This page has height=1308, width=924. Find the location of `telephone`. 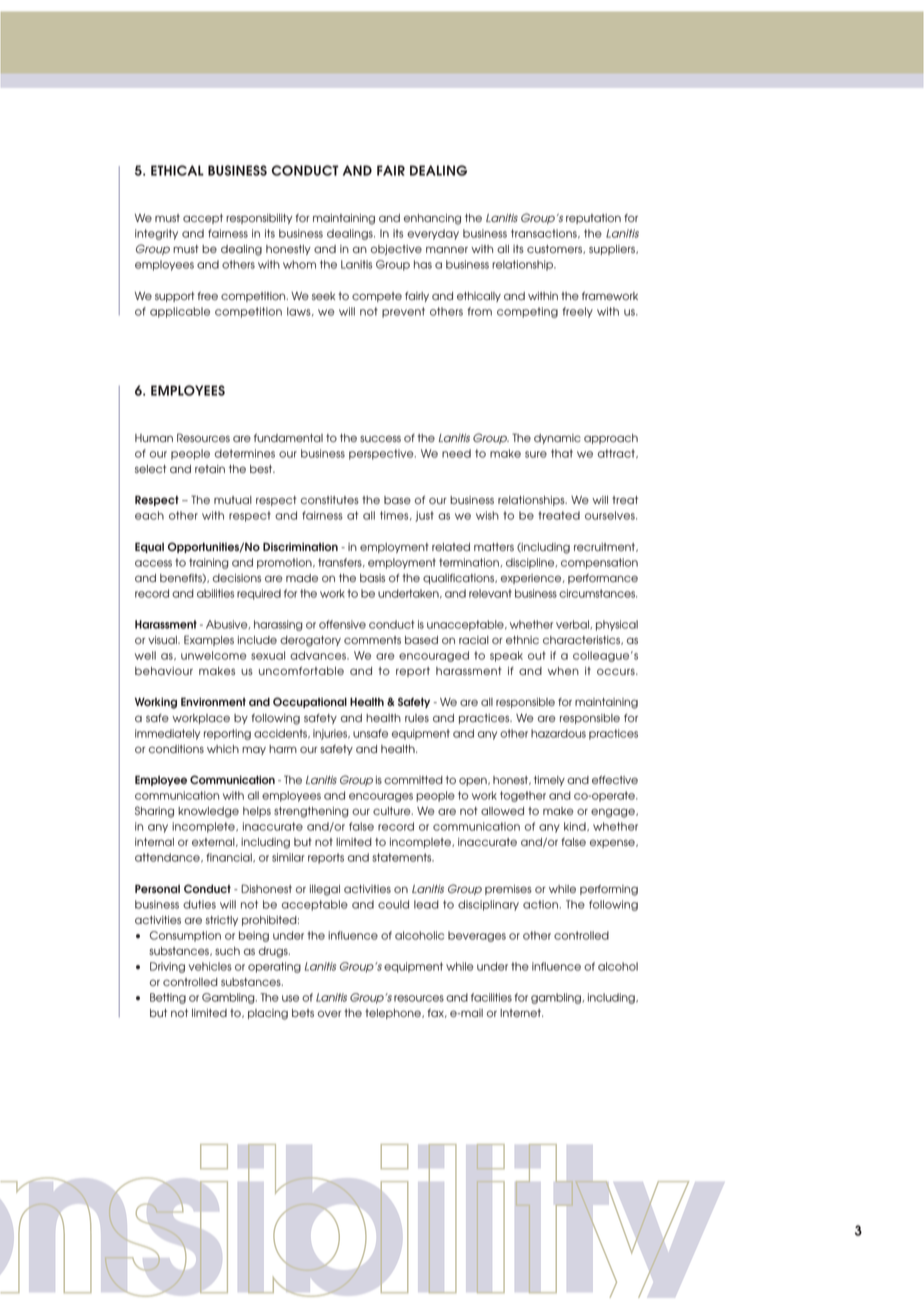

telephone is located at coordinates (394, 1014).
